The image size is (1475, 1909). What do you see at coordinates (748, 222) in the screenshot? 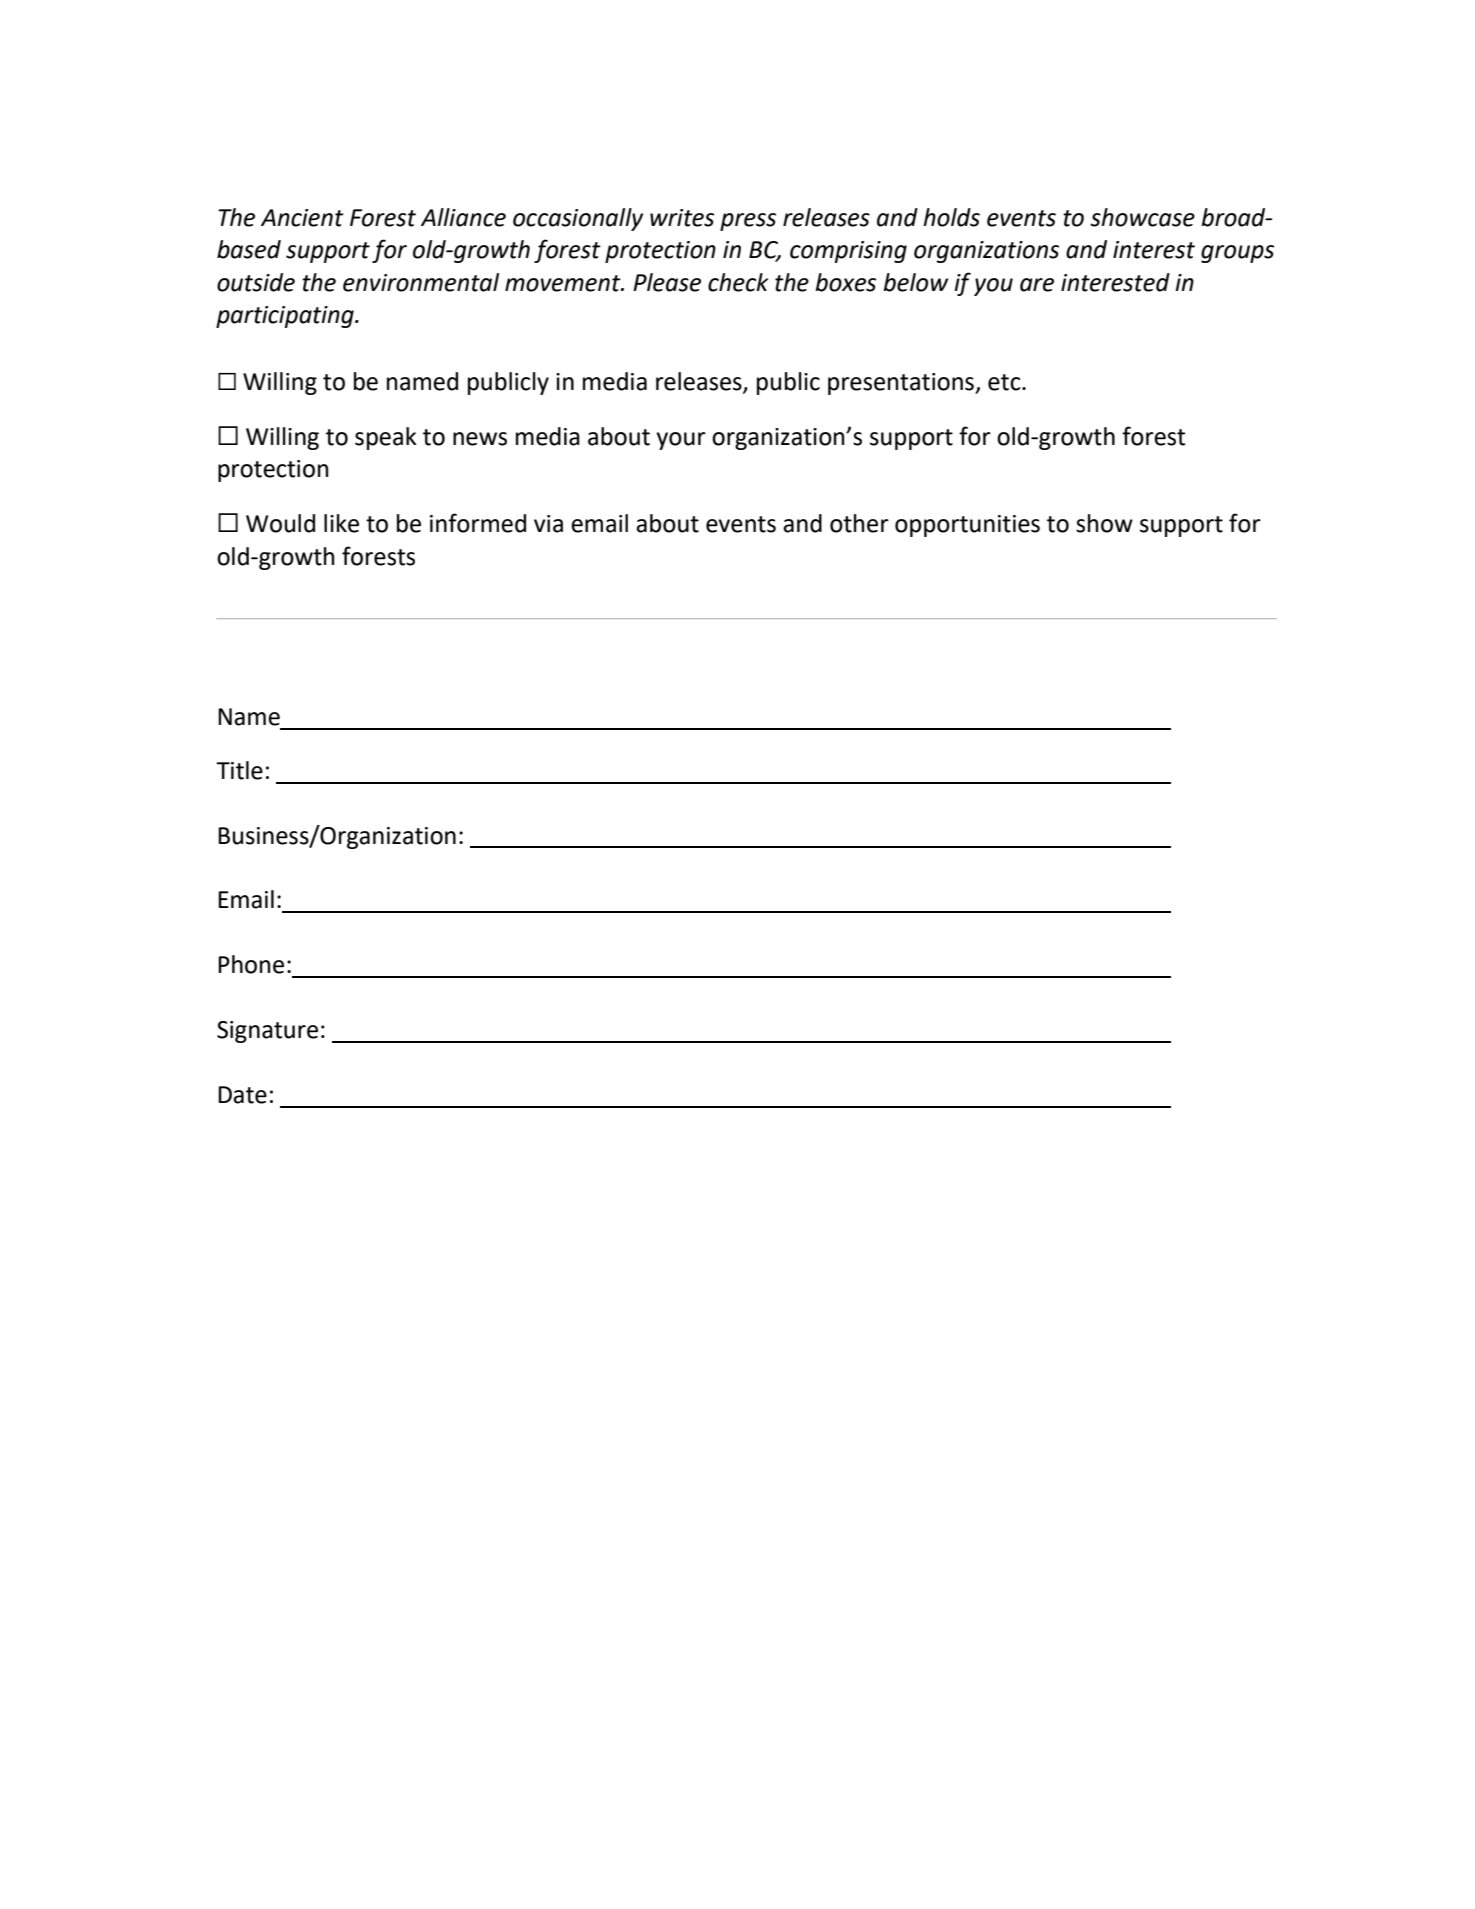
I see `press` at bounding box center [748, 222].
